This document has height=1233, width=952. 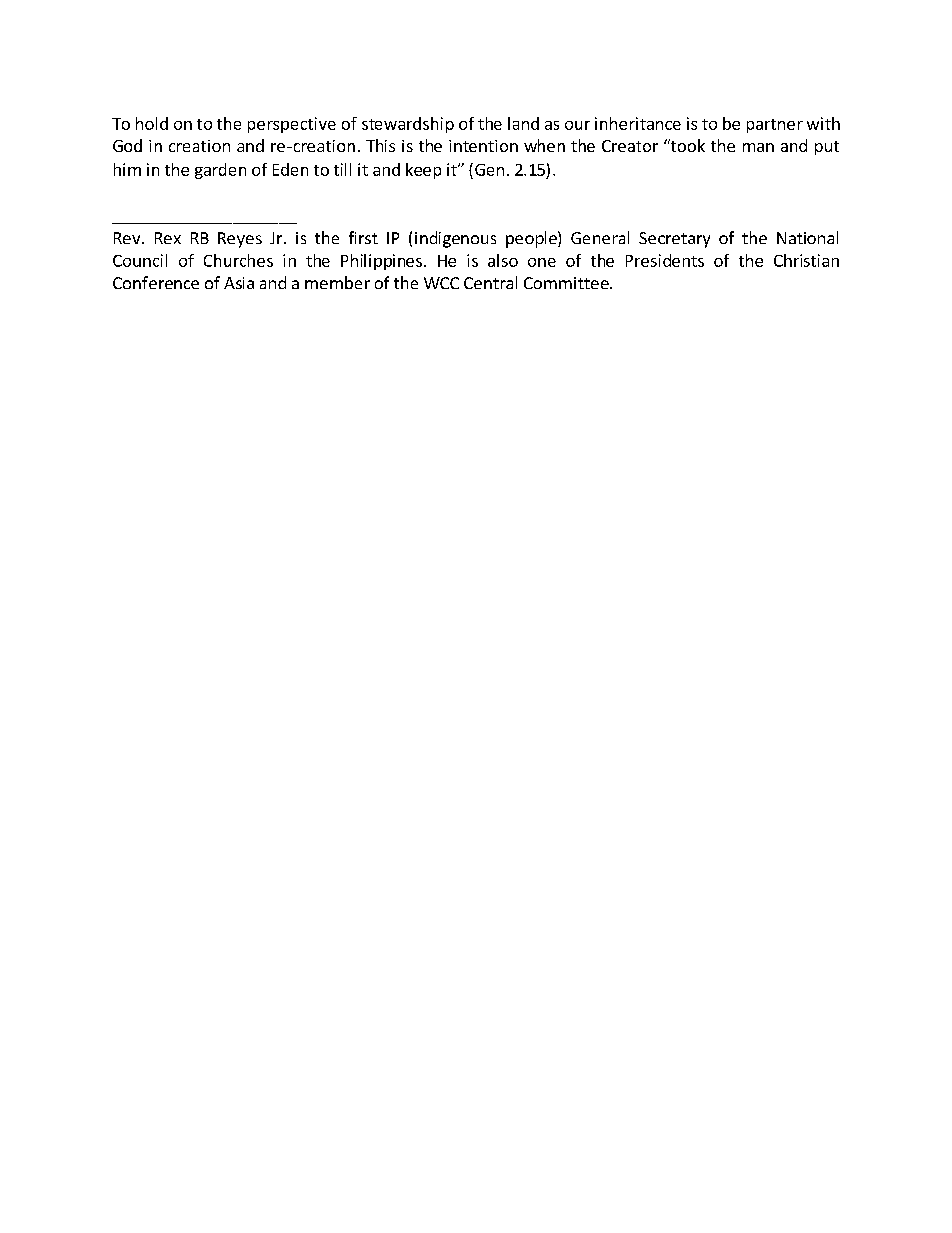 What do you see at coordinates (220, 171) in the document?
I see `garden` at bounding box center [220, 171].
